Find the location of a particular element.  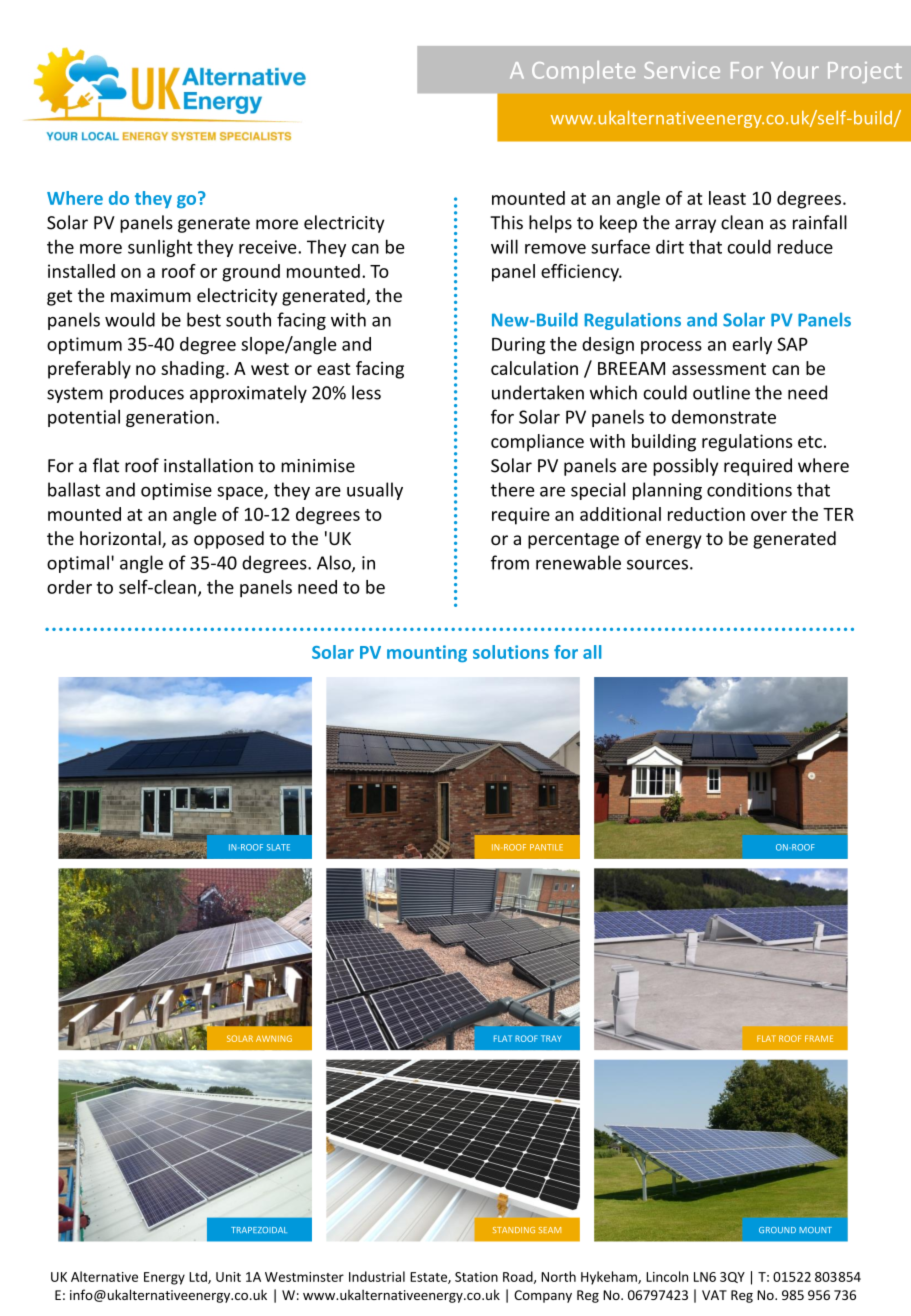

conditions is located at coordinates (749, 489).
